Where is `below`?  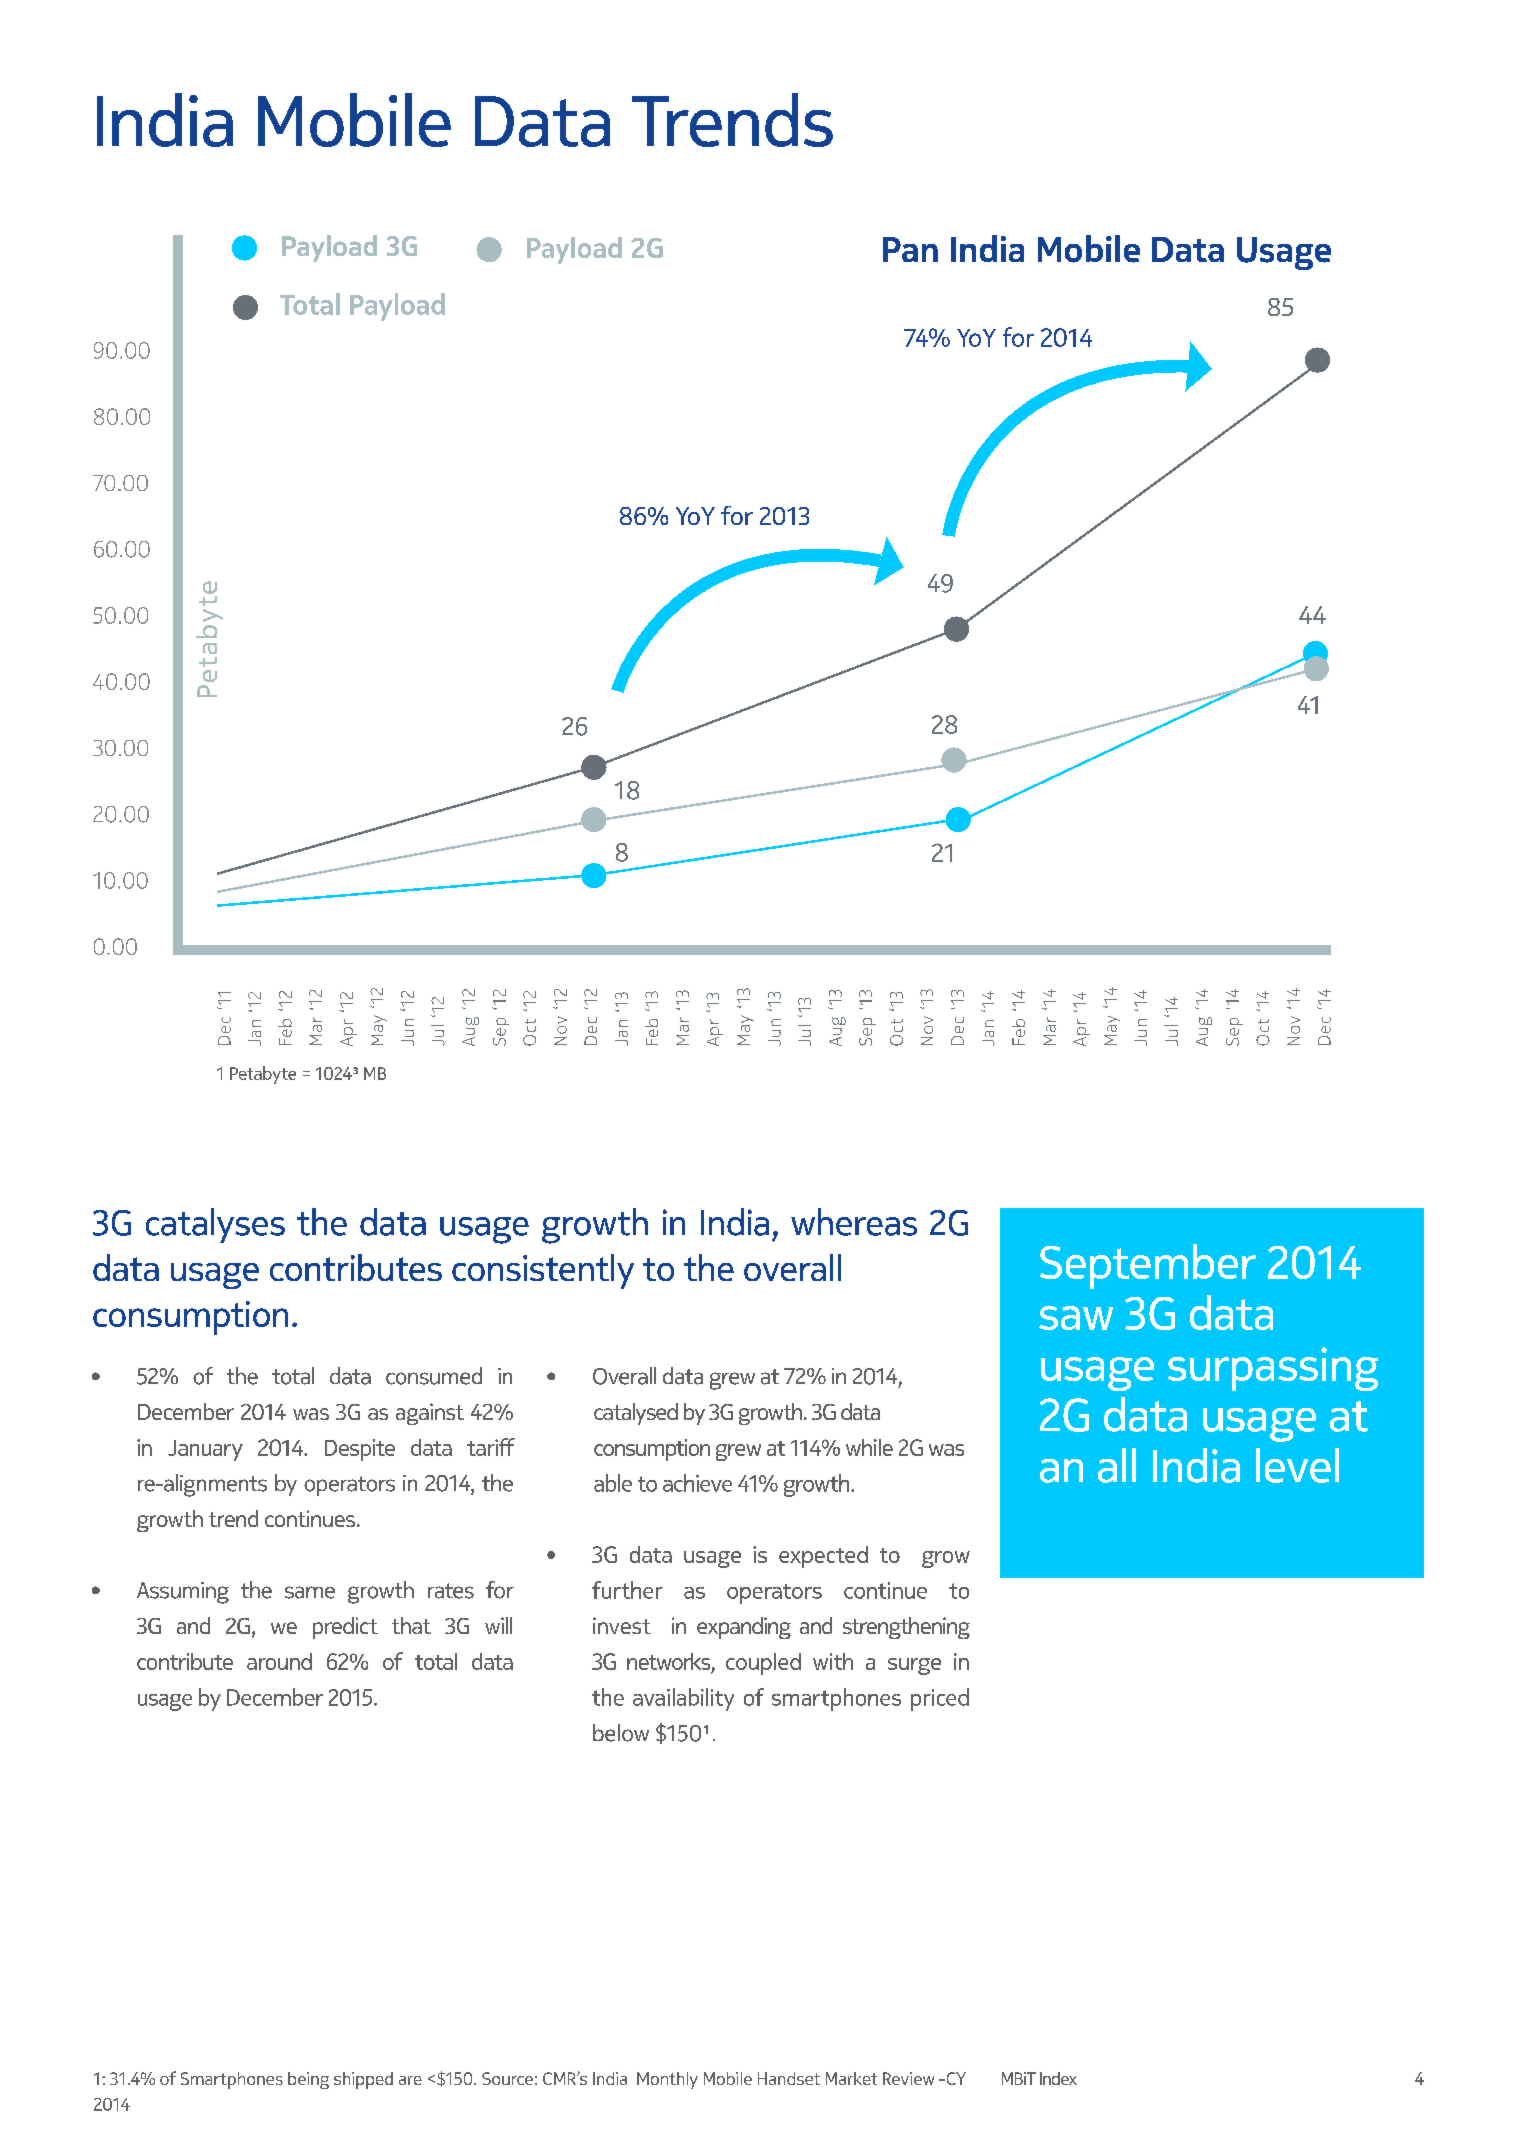 below is located at coordinates (621, 1733).
